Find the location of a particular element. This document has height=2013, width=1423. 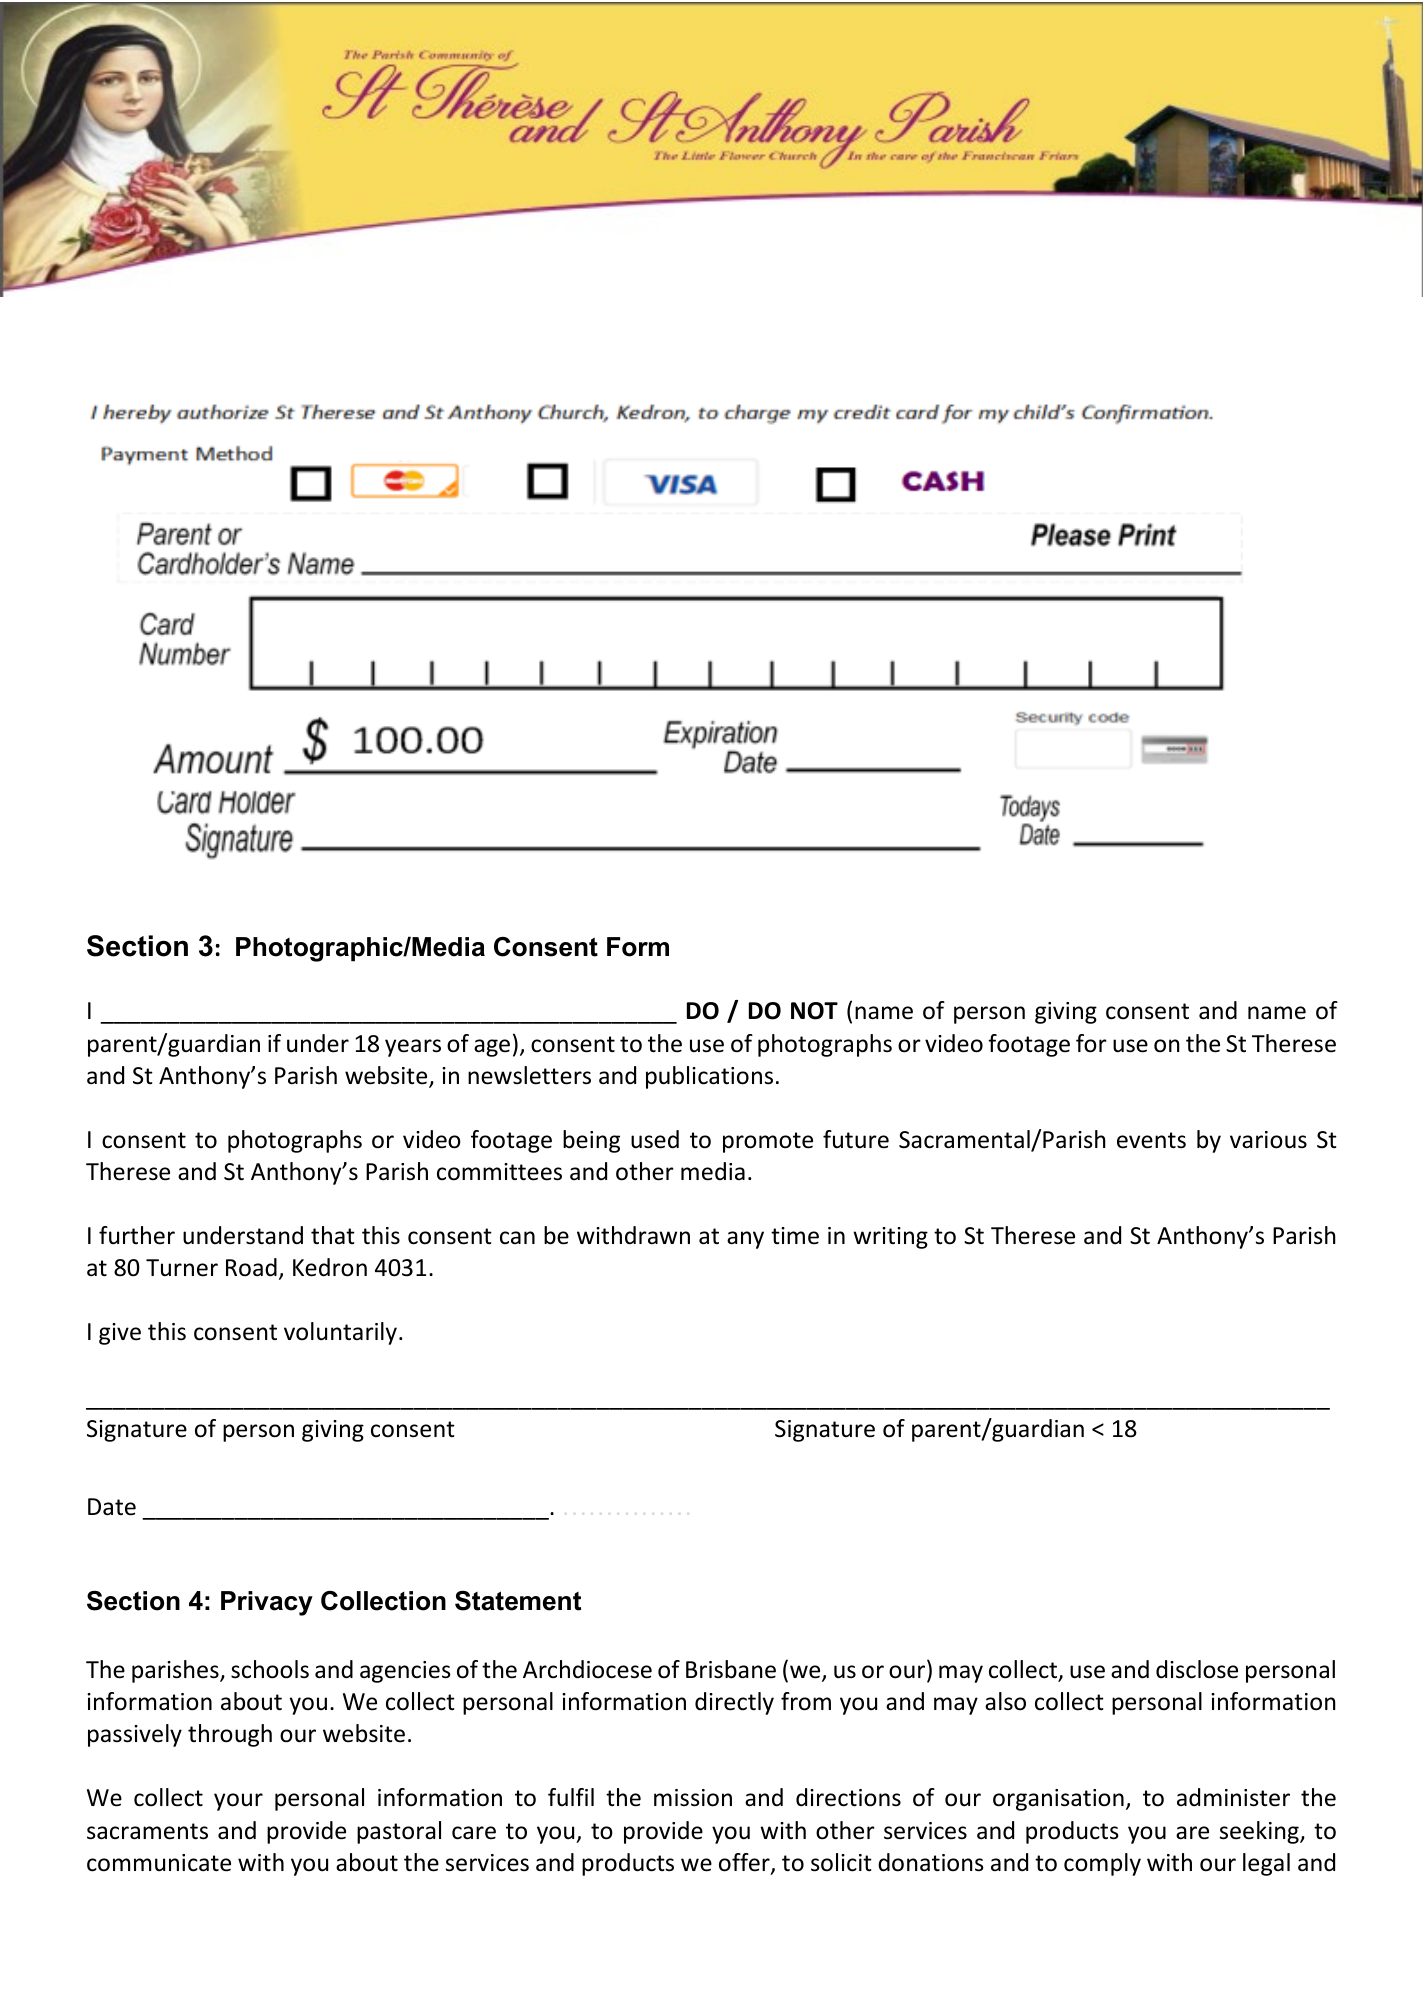

publications is located at coordinates (709, 1077).
